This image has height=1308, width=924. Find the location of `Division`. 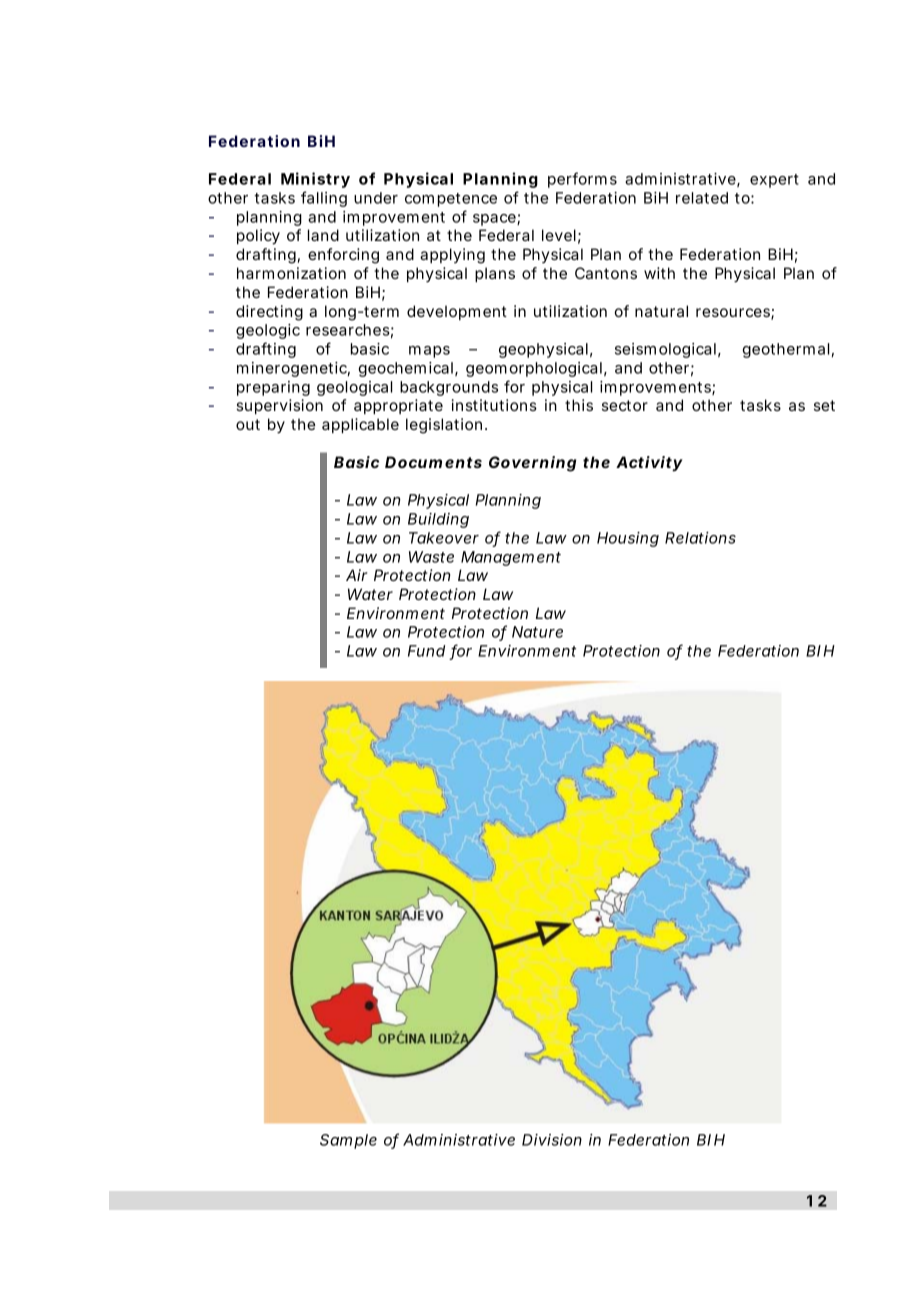

Division is located at coordinates (552, 1140).
